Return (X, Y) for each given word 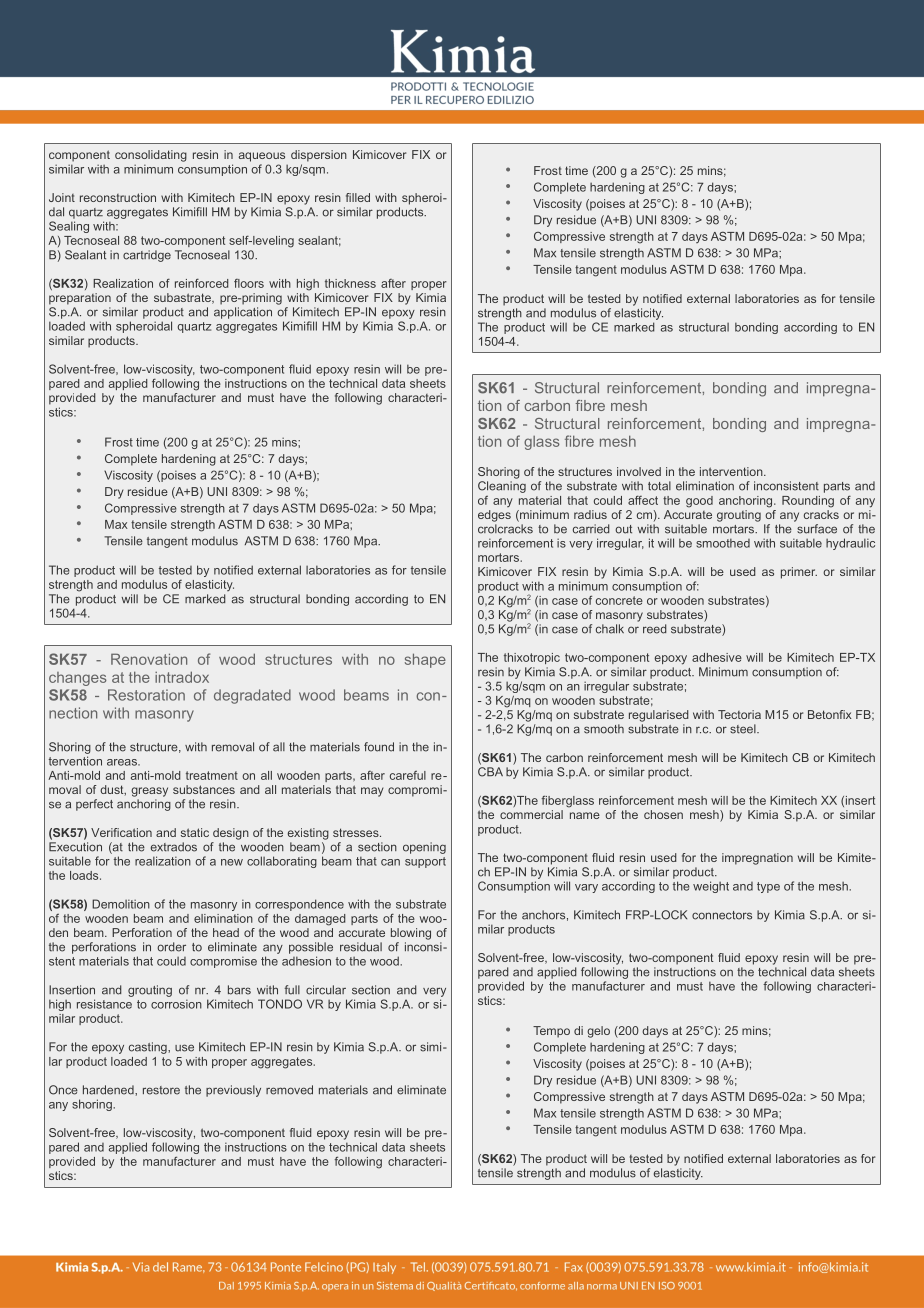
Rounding (808, 502)
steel (744, 729)
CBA (490, 772)
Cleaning (502, 487)
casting (149, 1048)
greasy (149, 792)
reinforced (202, 283)
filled (358, 197)
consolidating (151, 156)
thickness (350, 283)
